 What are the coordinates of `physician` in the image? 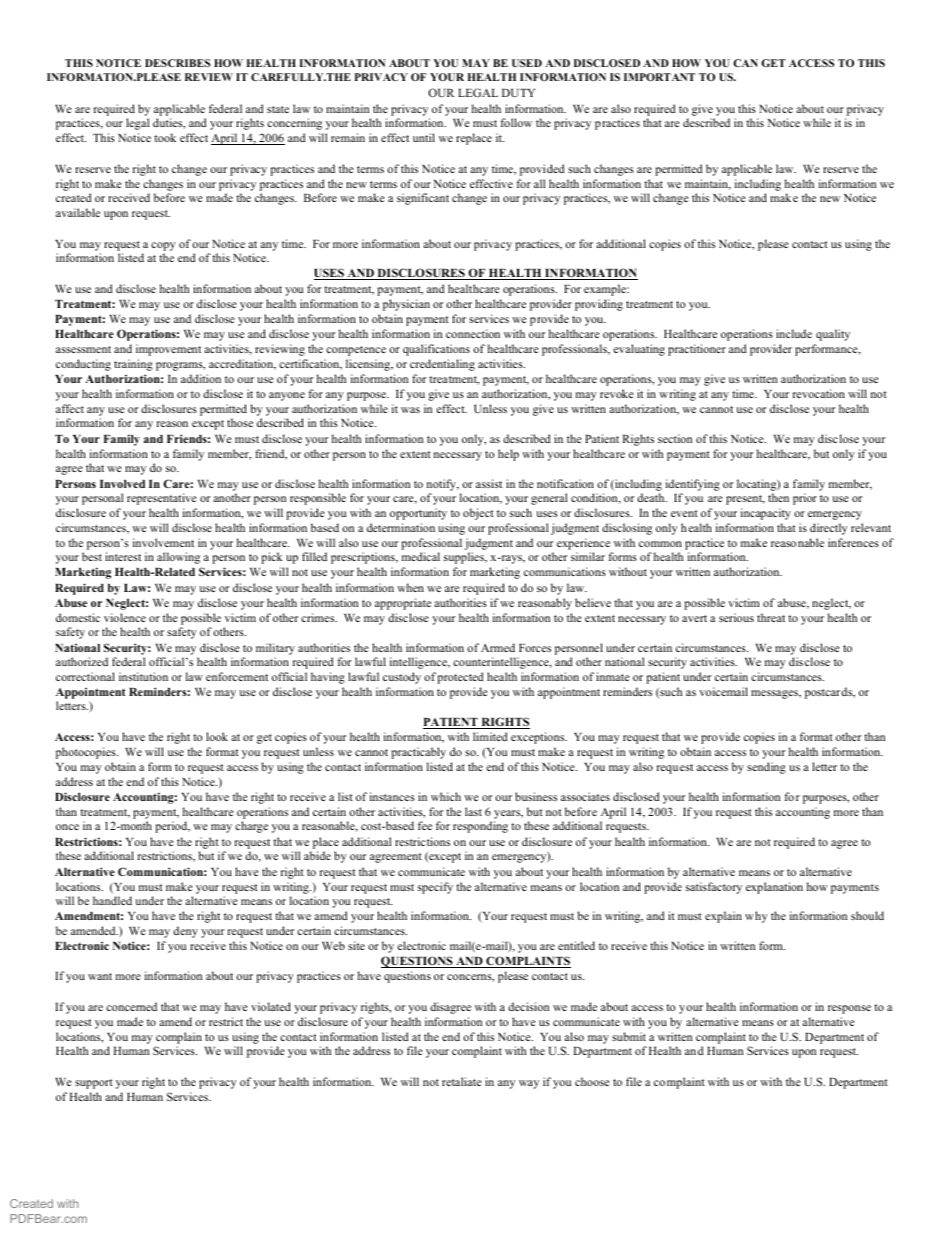 It's located at (406, 305).
